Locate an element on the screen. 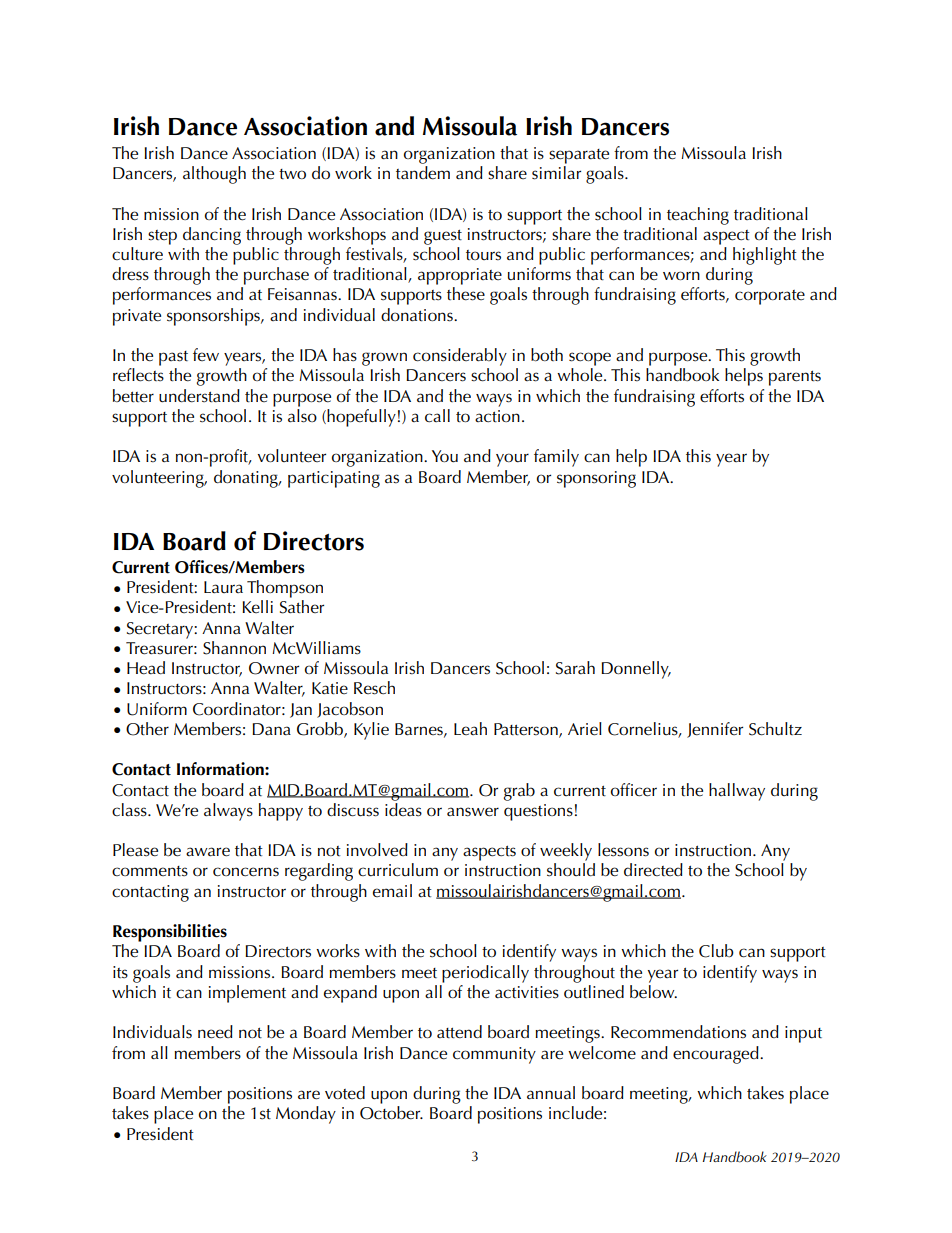 The image size is (952, 1233). community is located at coordinates (494, 1055).
